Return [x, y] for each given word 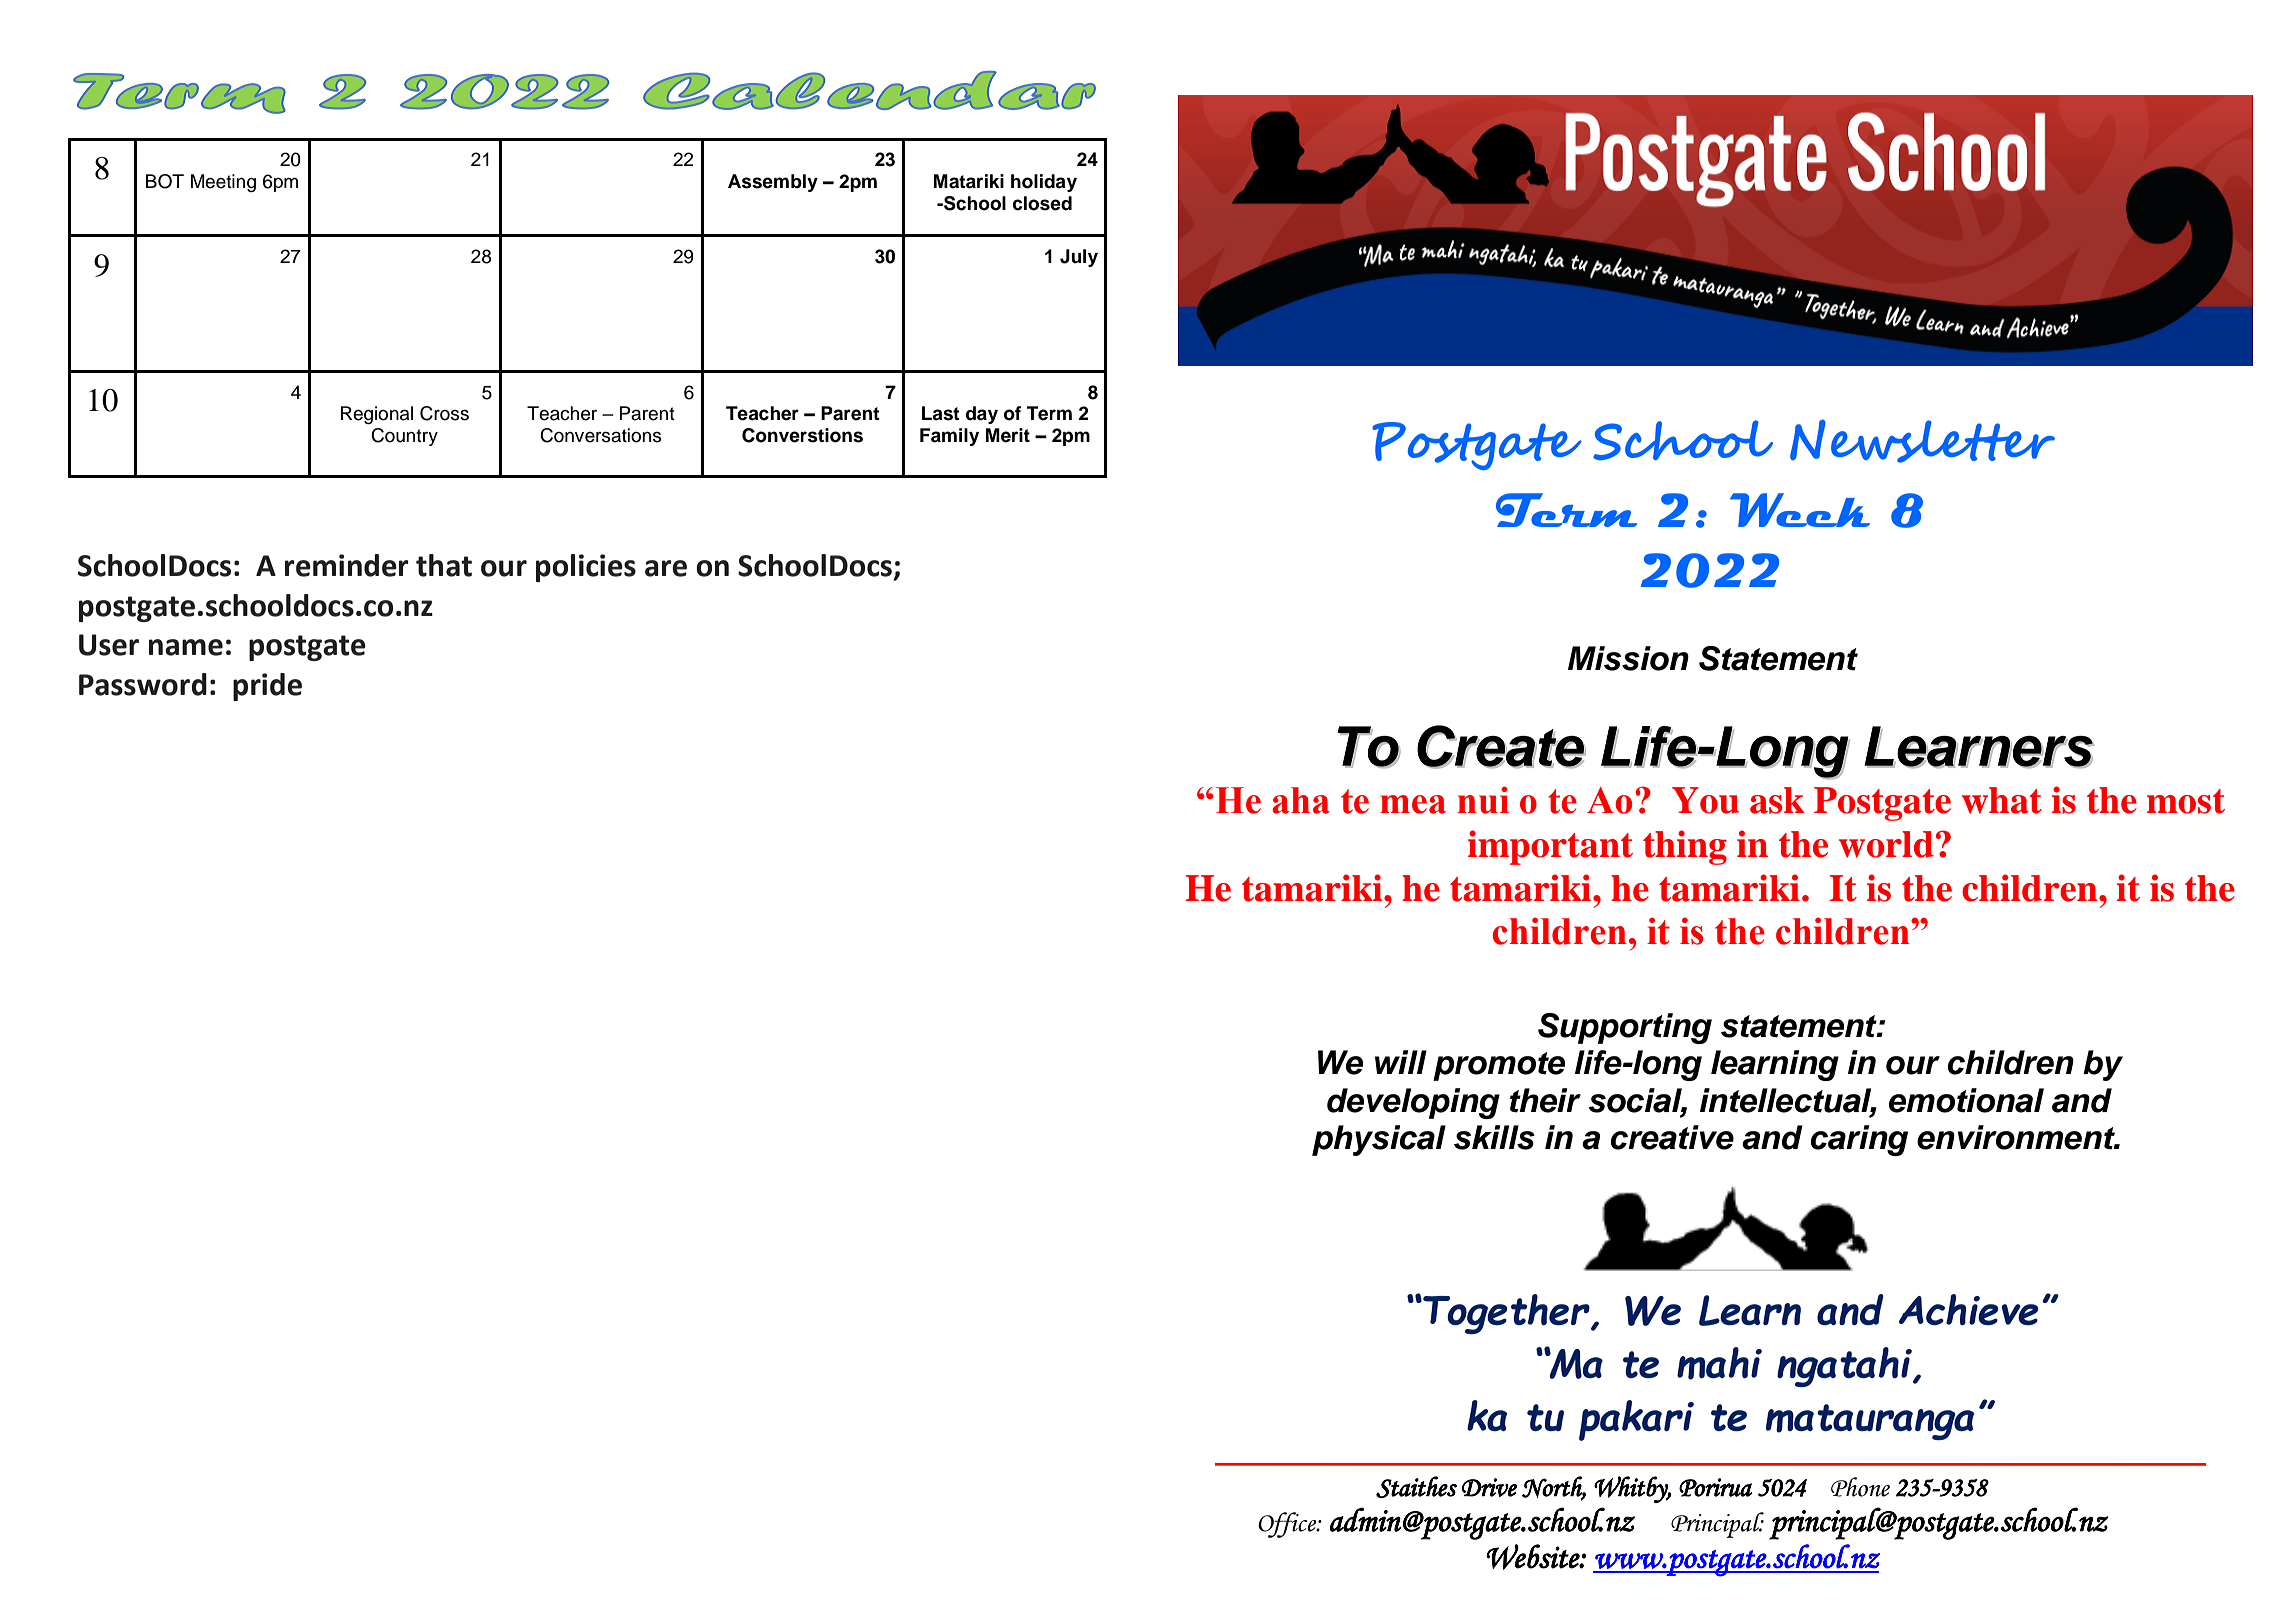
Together [1506, 1314]
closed [1042, 203]
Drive [1489, 1487]
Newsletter [1922, 441]
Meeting [223, 183]
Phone [1860, 1487]
